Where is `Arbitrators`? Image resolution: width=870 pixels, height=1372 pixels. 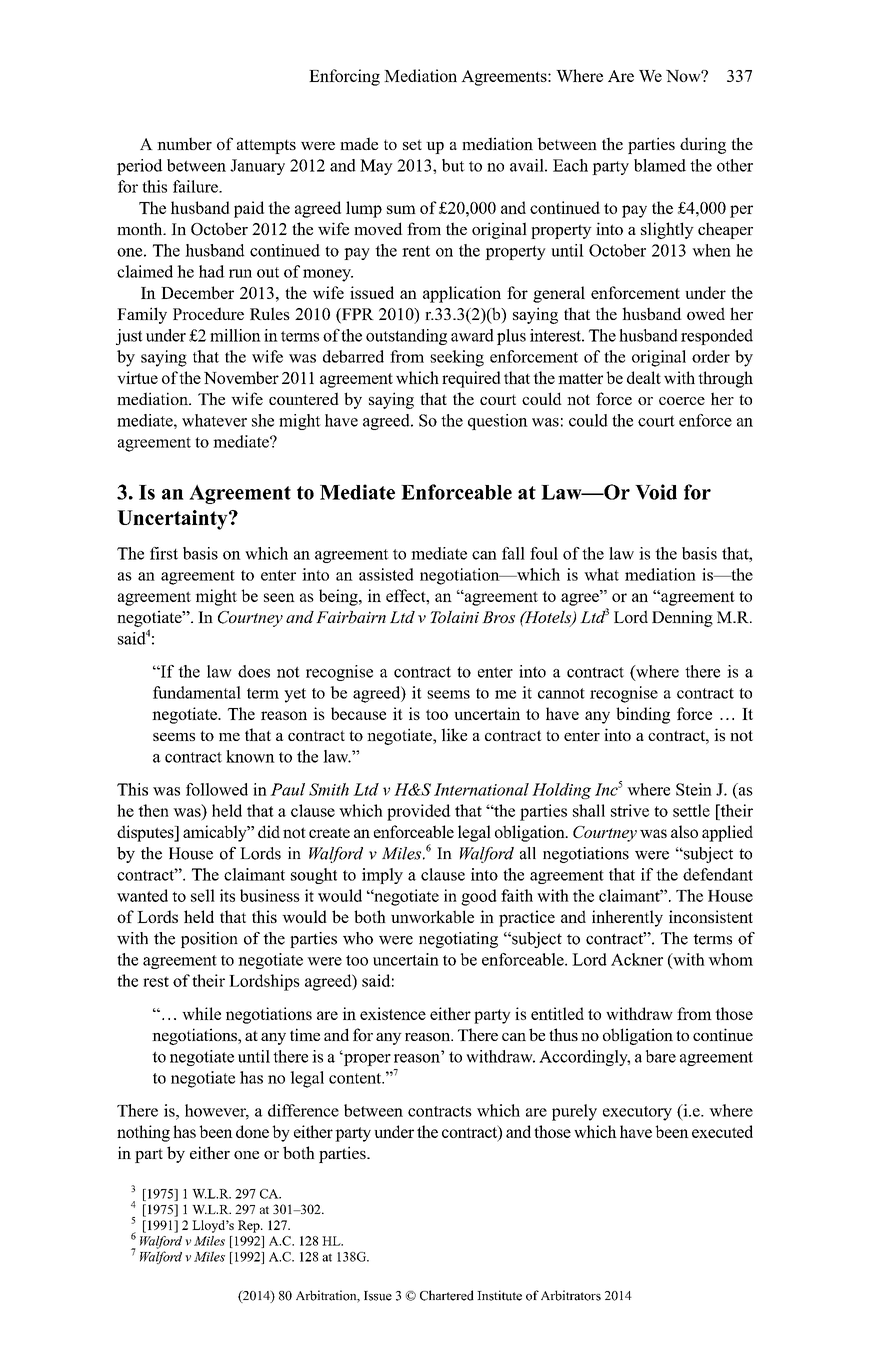 Arbitrators is located at coordinates (571, 1295).
